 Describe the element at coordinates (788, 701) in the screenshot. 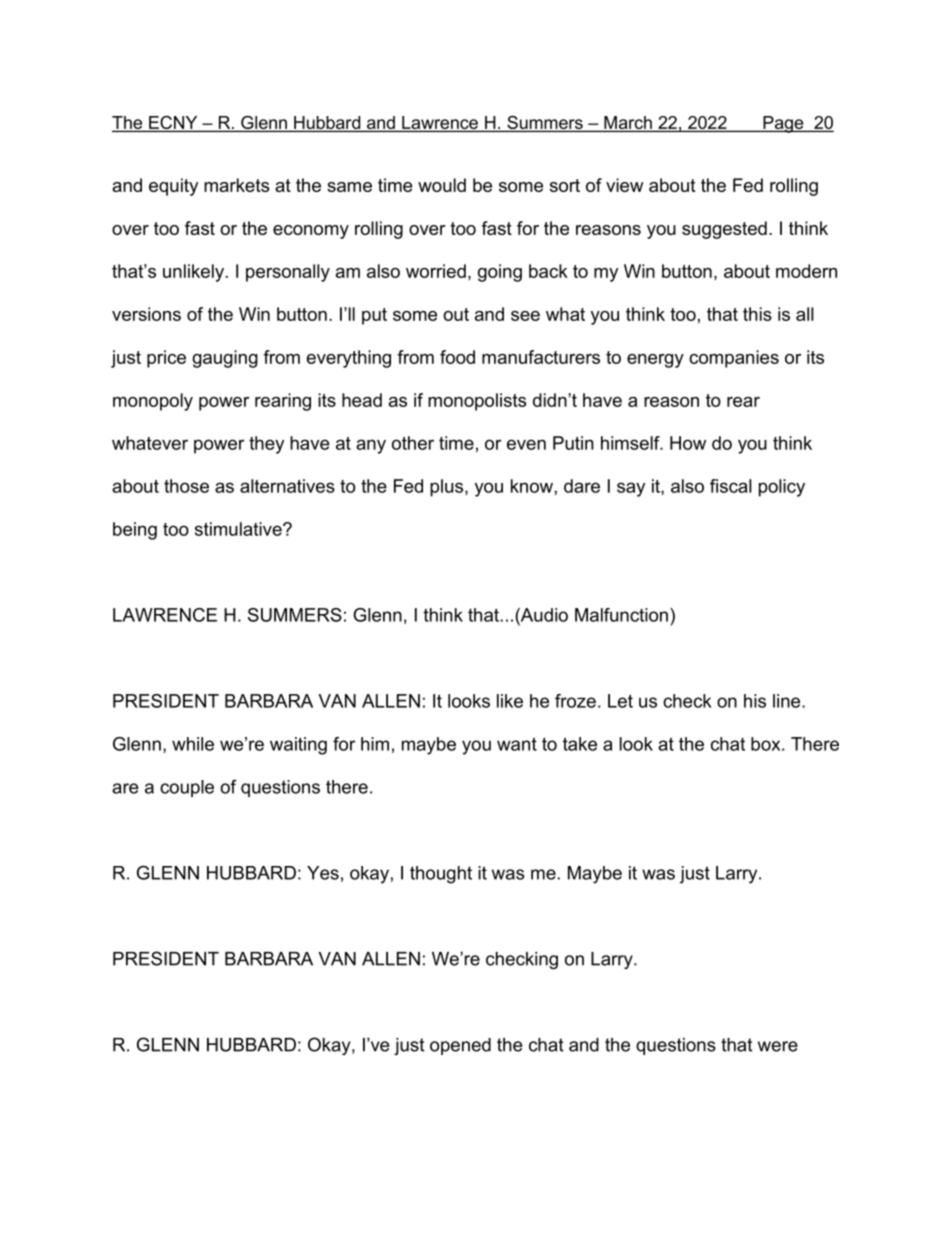

I see `line` at that location.
